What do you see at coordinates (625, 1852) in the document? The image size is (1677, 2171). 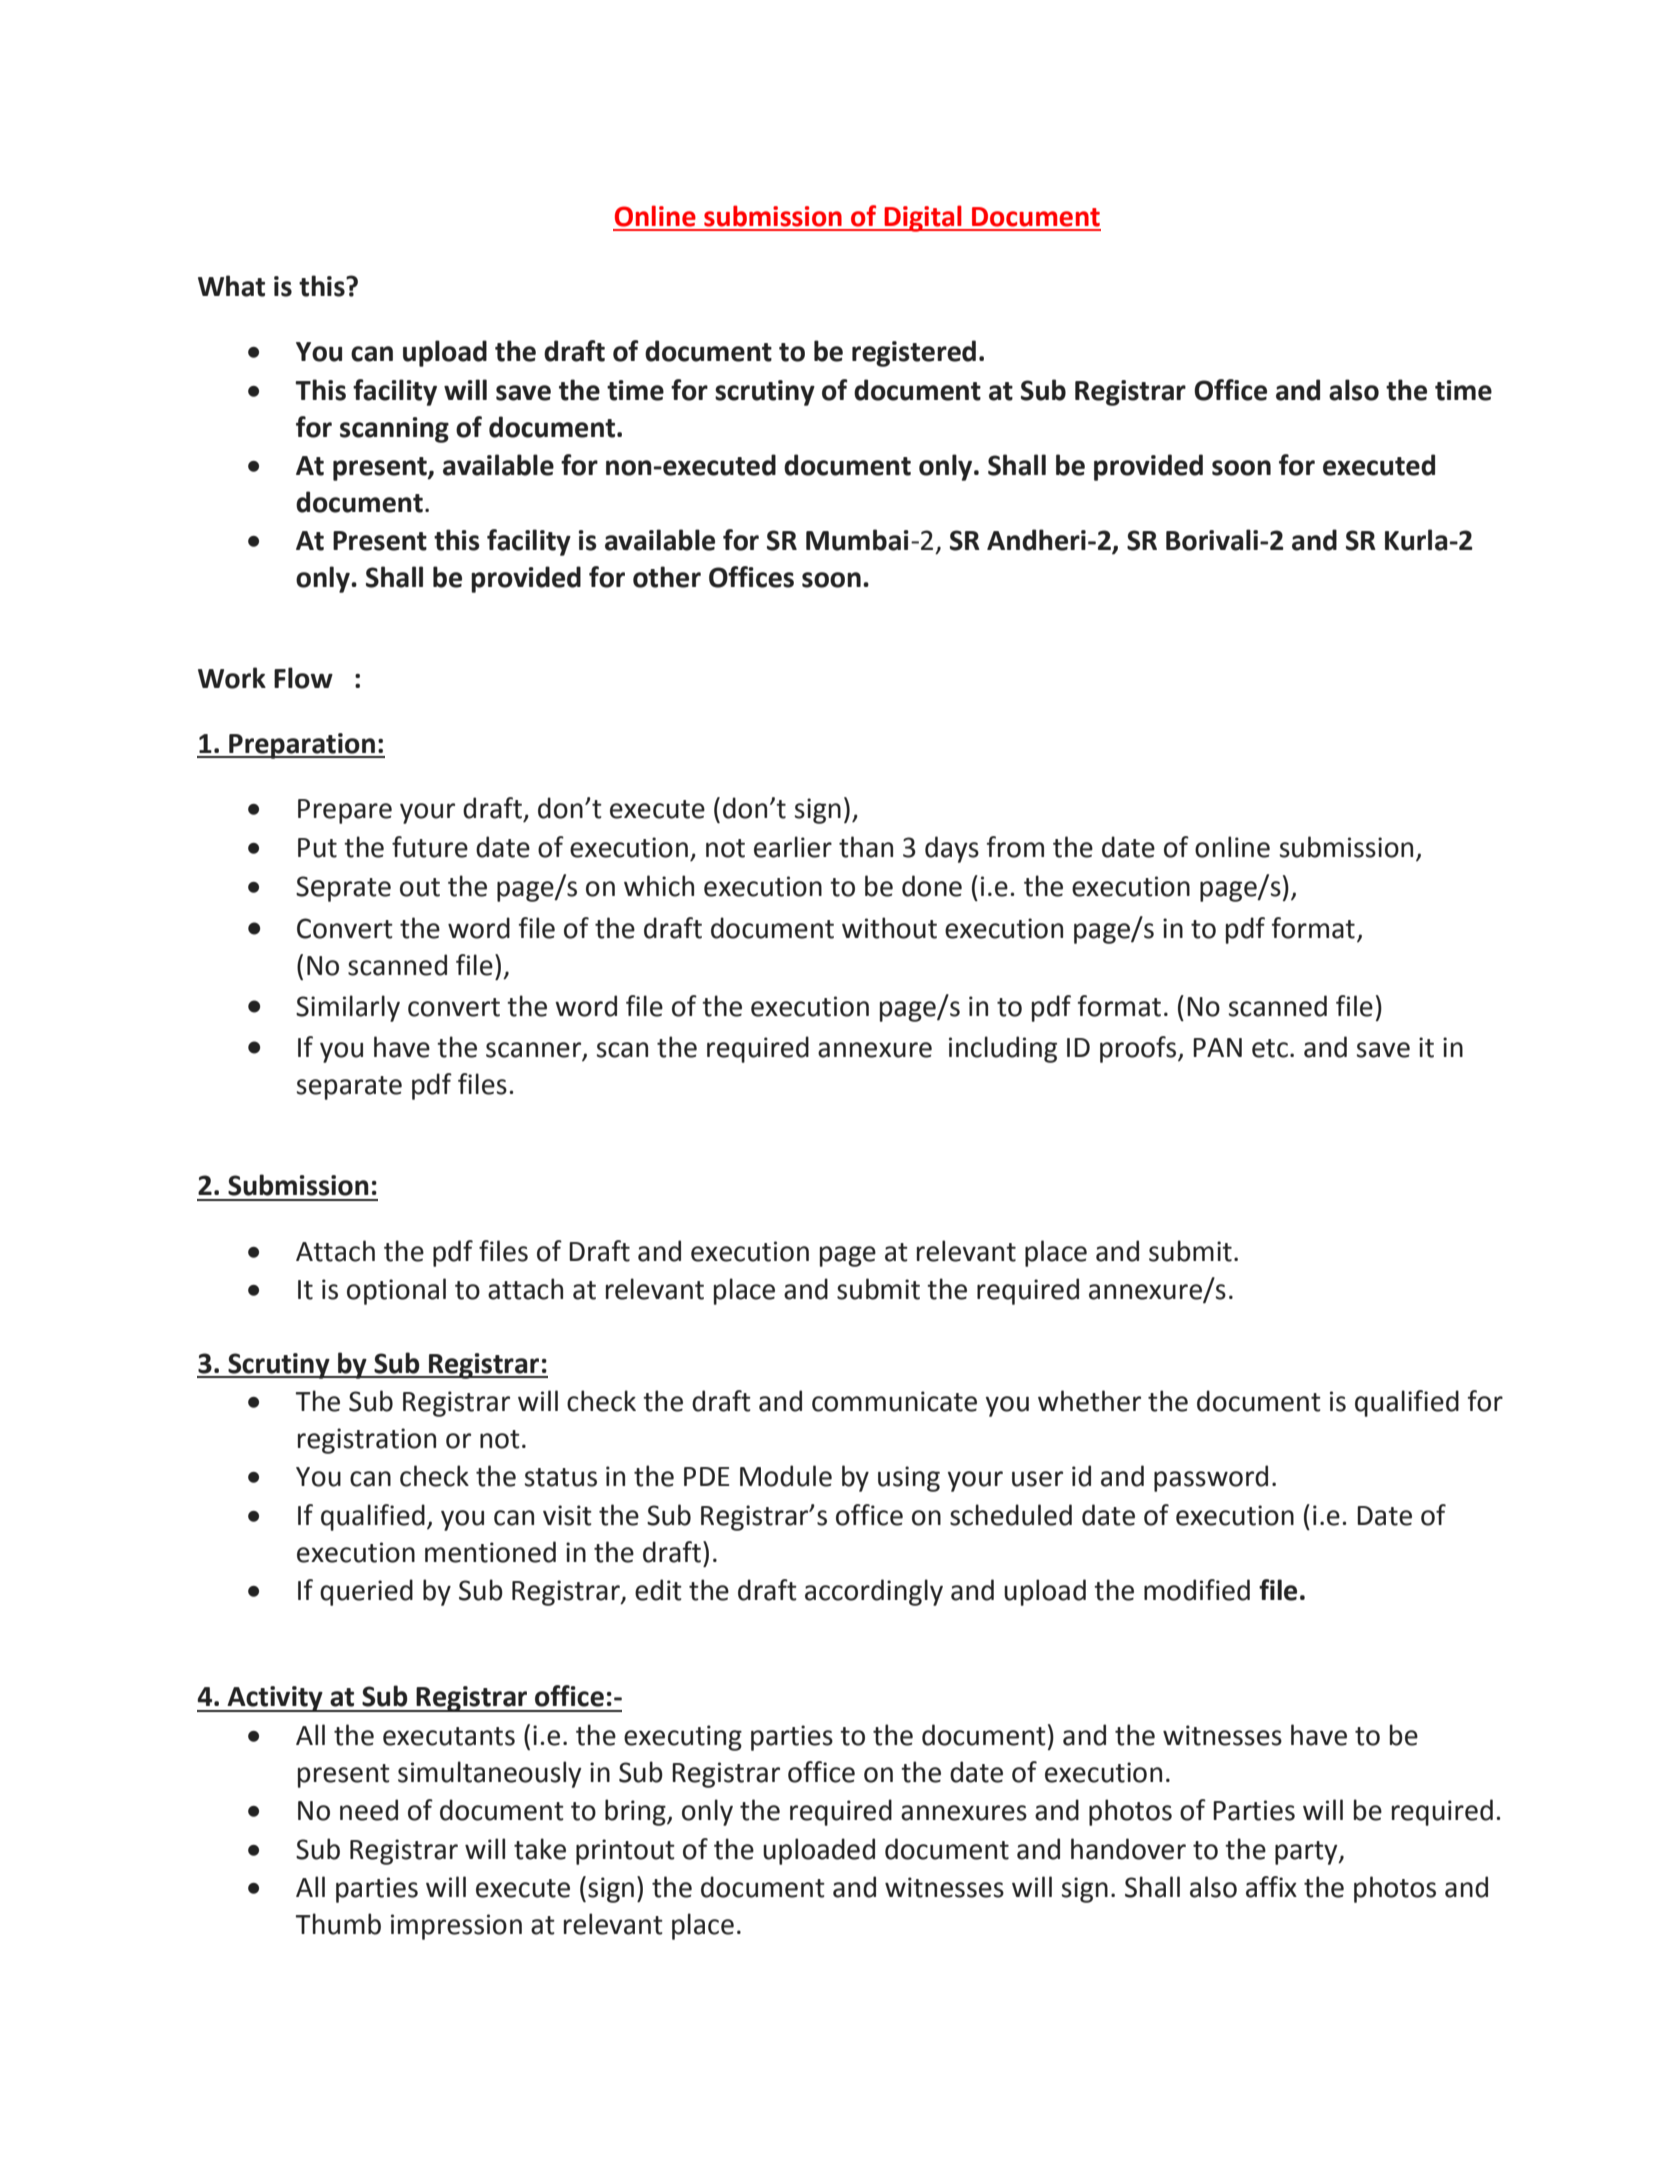 I see `printout` at bounding box center [625, 1852].
